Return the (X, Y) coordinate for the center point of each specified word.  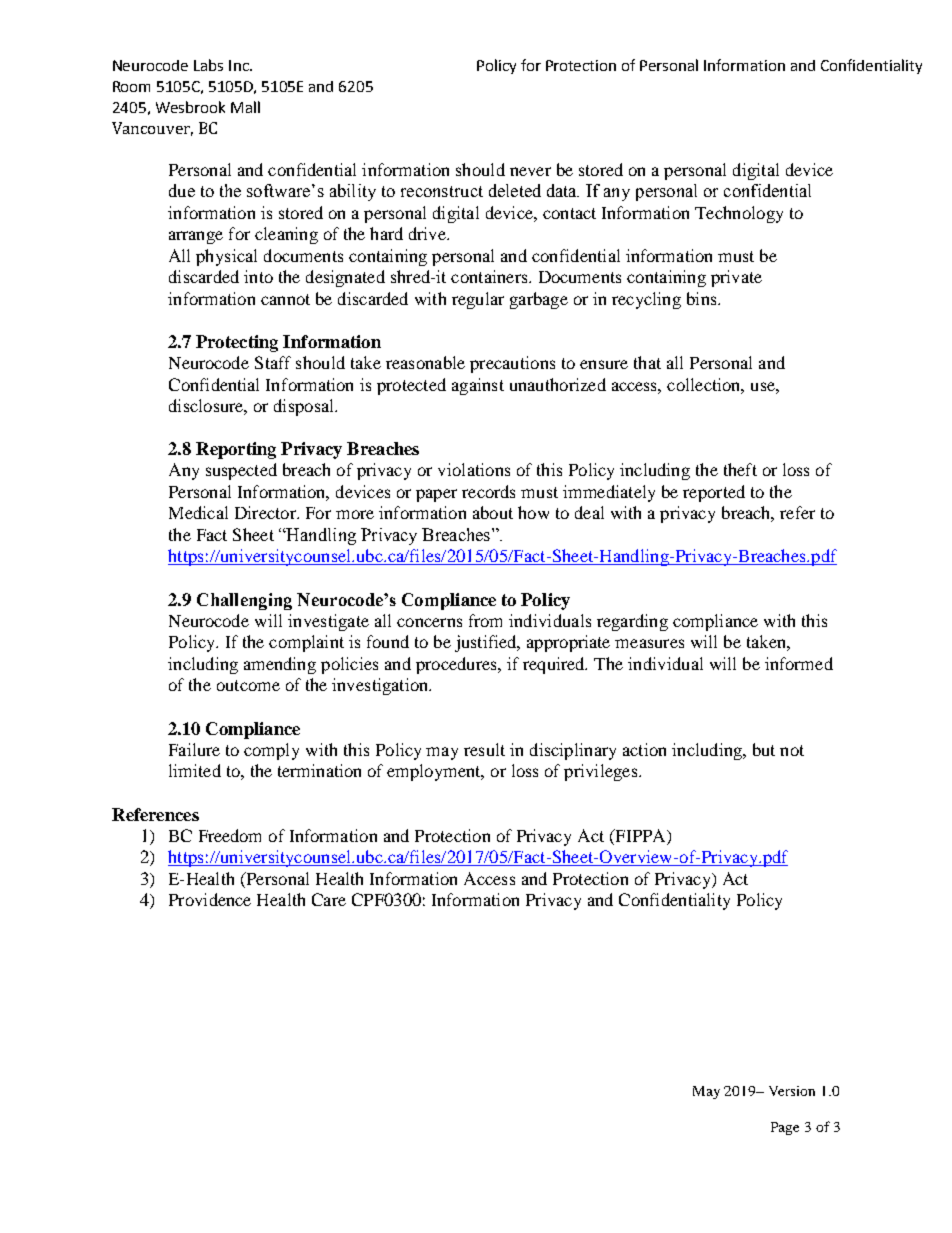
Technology (739, 214)
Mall (245, 107)
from (485, 620)
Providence (210, 899)
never (530, 171)
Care (329, 899)
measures (649, 643)
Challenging (244, 601)
